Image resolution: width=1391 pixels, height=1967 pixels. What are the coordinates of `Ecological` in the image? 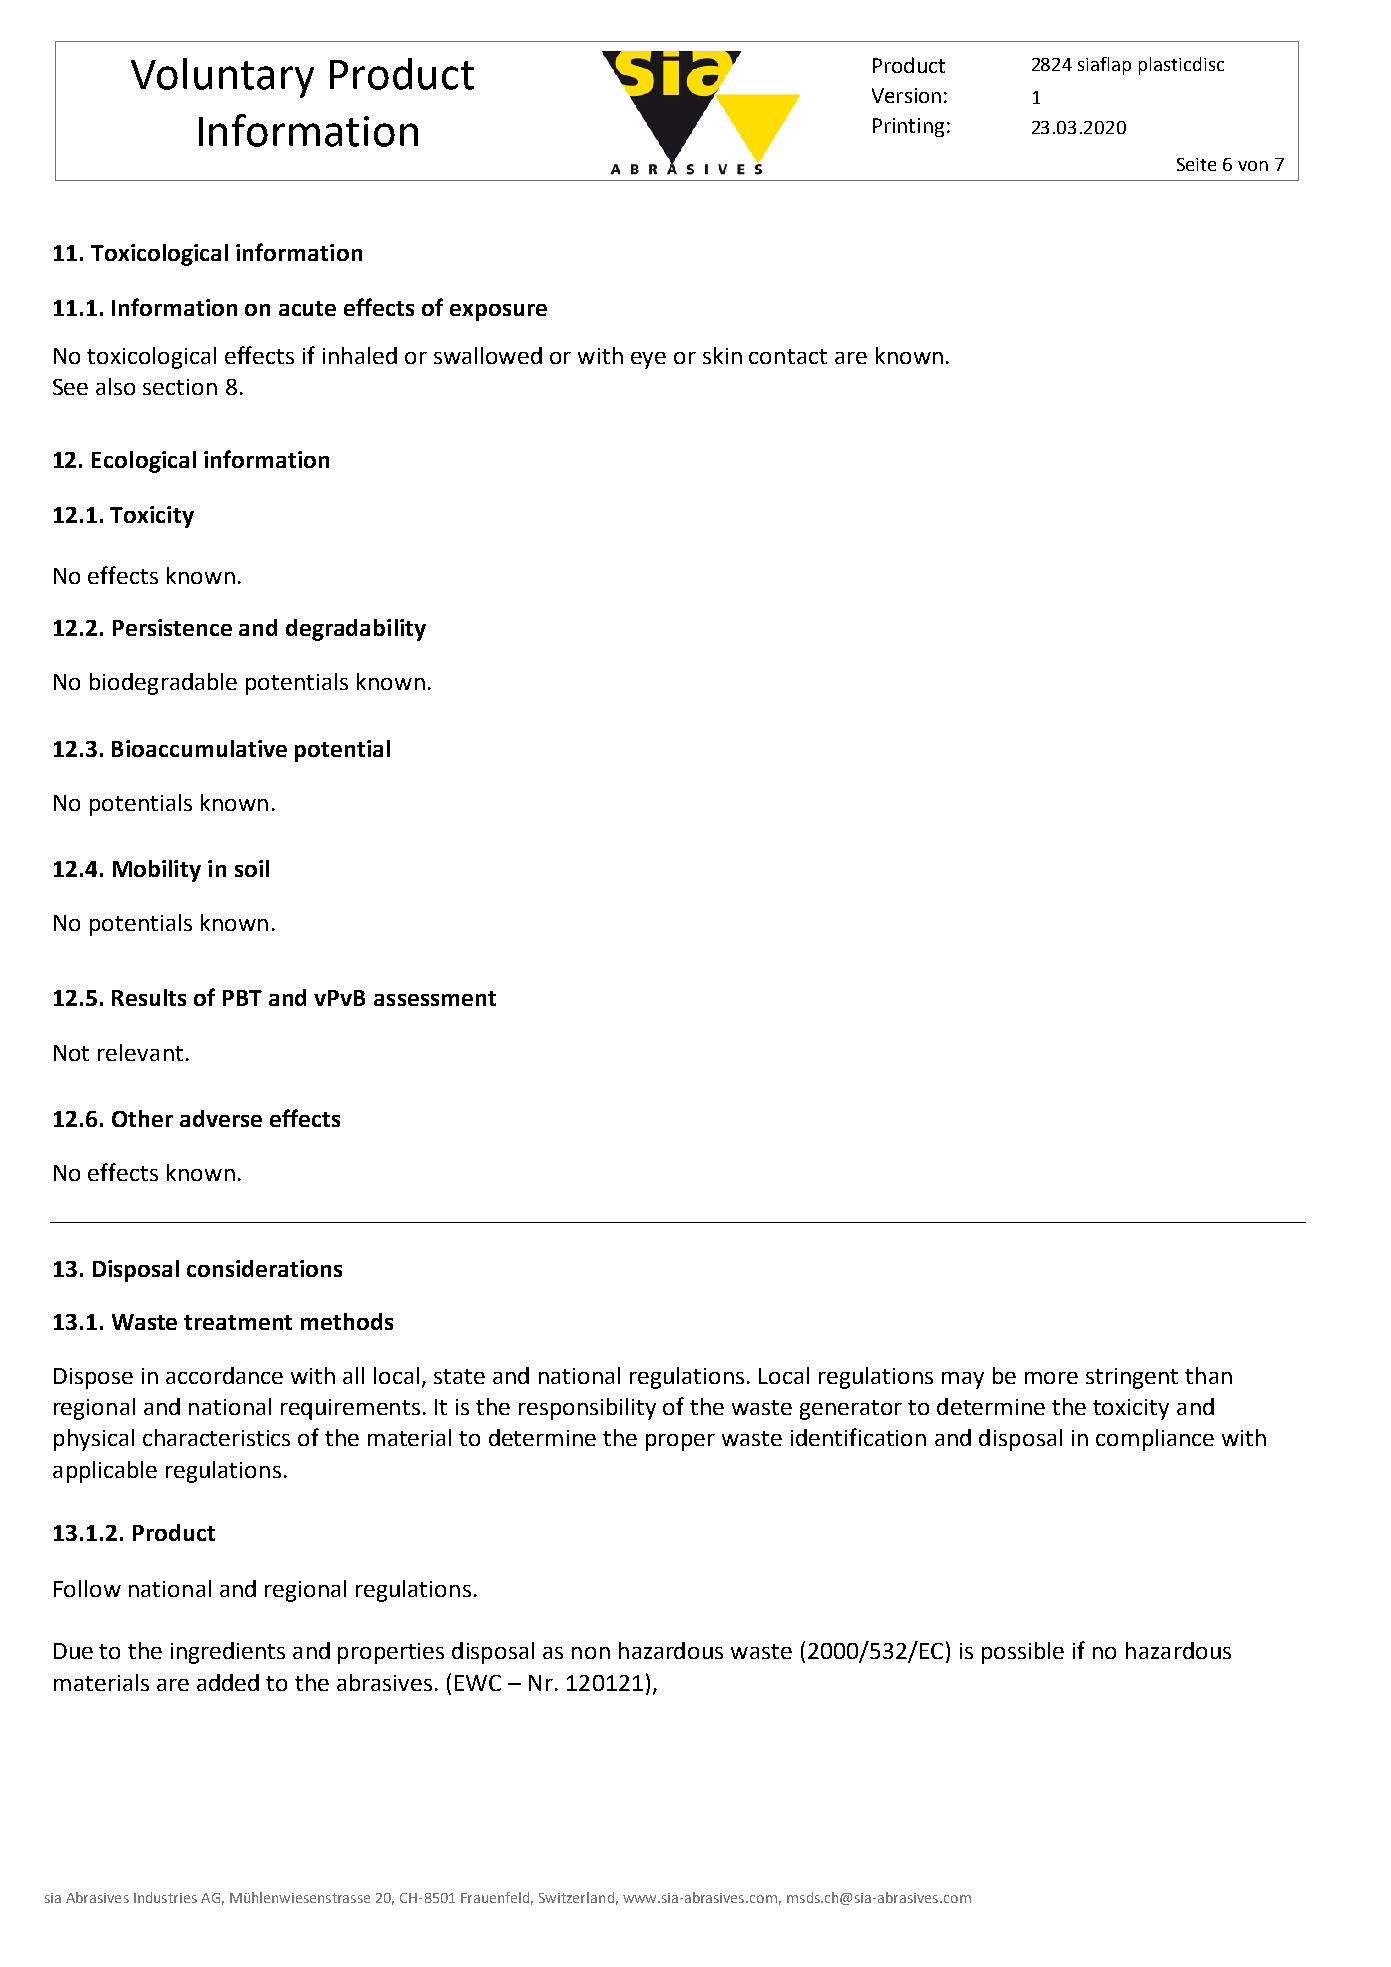 It's located at (144, 462).
